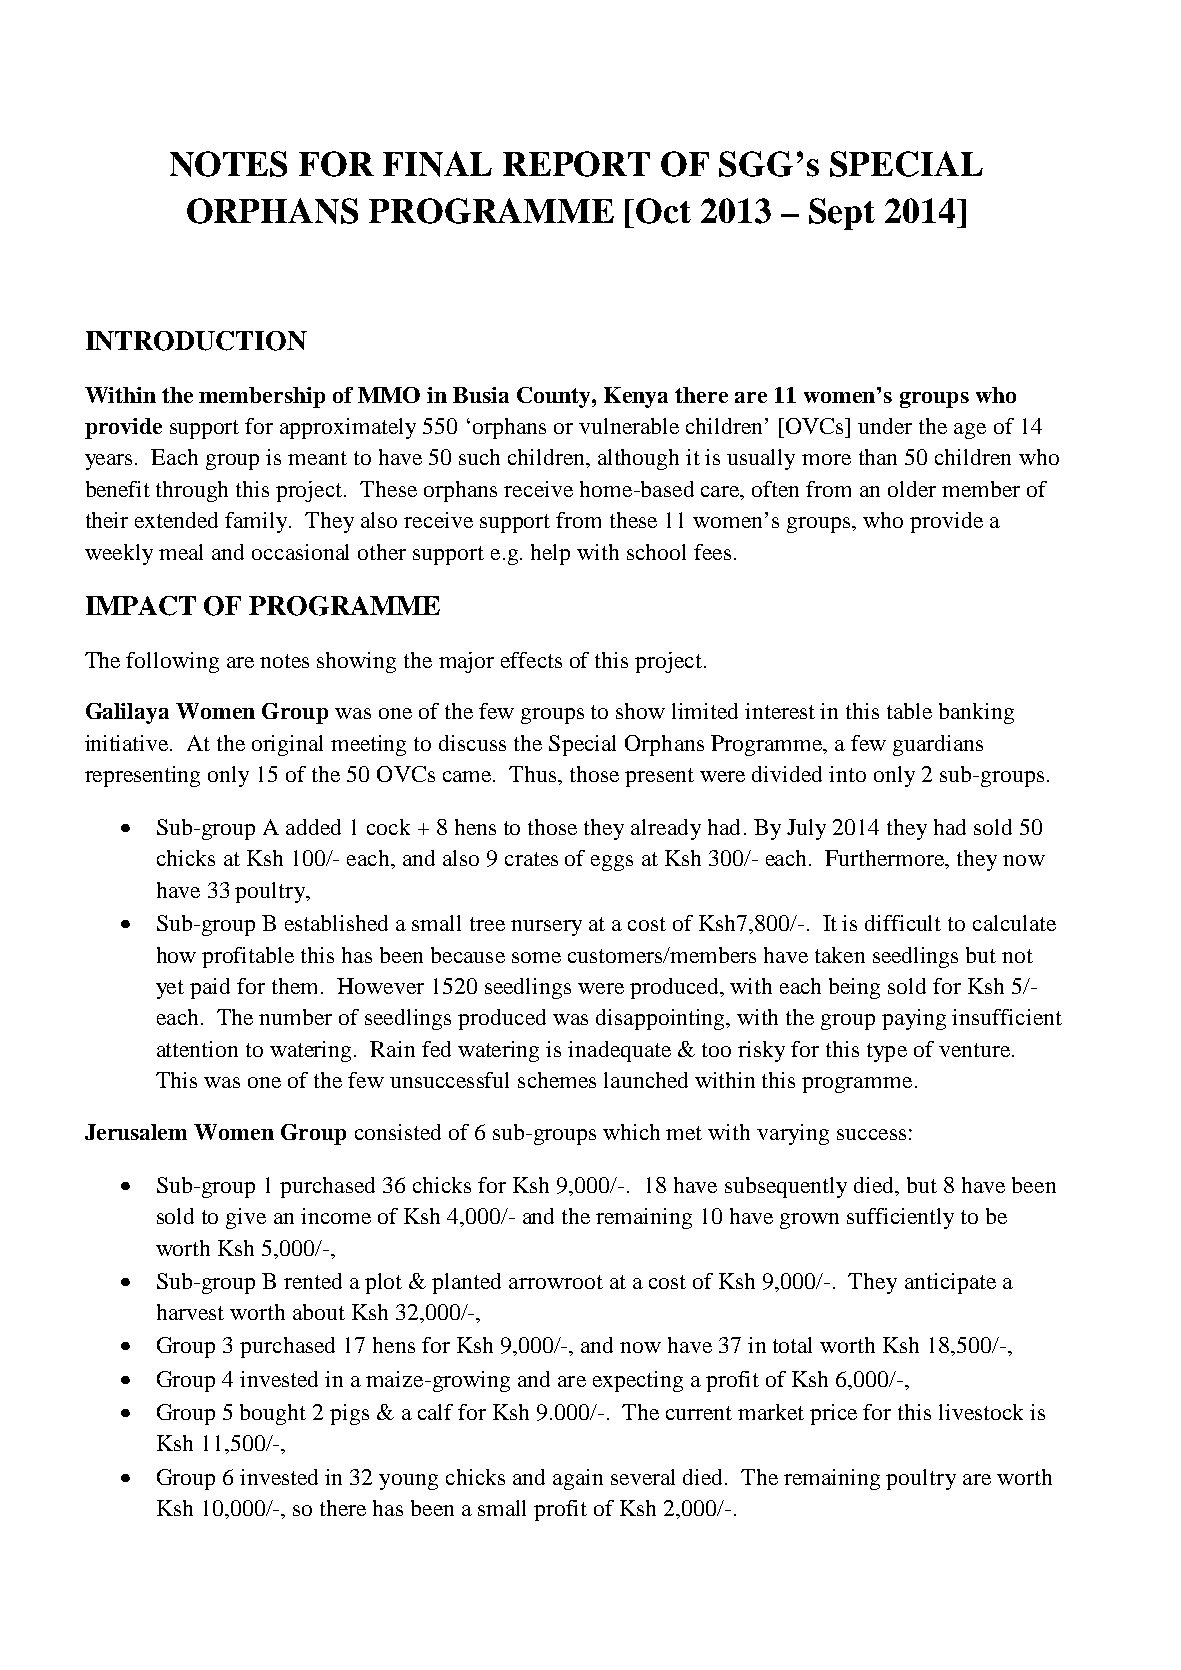 Image resolution: width=1181 pixels, height=1670 pixels. I want to click on INTRODUCTION, so click(196, 341).
